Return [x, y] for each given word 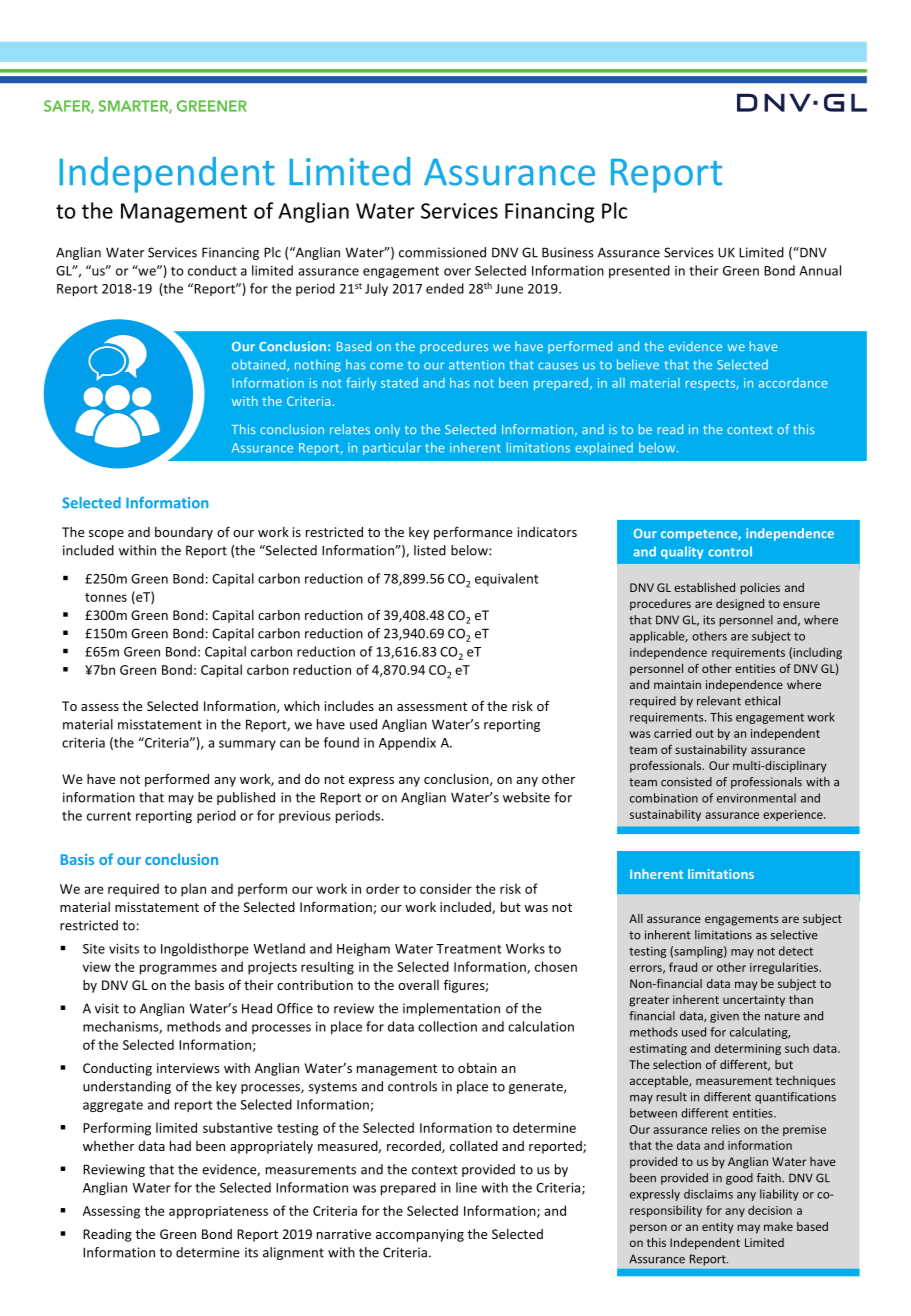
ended [445, 288]
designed [740, 605]
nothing [318, 365]
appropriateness [218, 1212]
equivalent [506, 579]
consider [446, 888]
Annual [820, 270]
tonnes [106, 597]
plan [193, 890]
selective [794, 935]
